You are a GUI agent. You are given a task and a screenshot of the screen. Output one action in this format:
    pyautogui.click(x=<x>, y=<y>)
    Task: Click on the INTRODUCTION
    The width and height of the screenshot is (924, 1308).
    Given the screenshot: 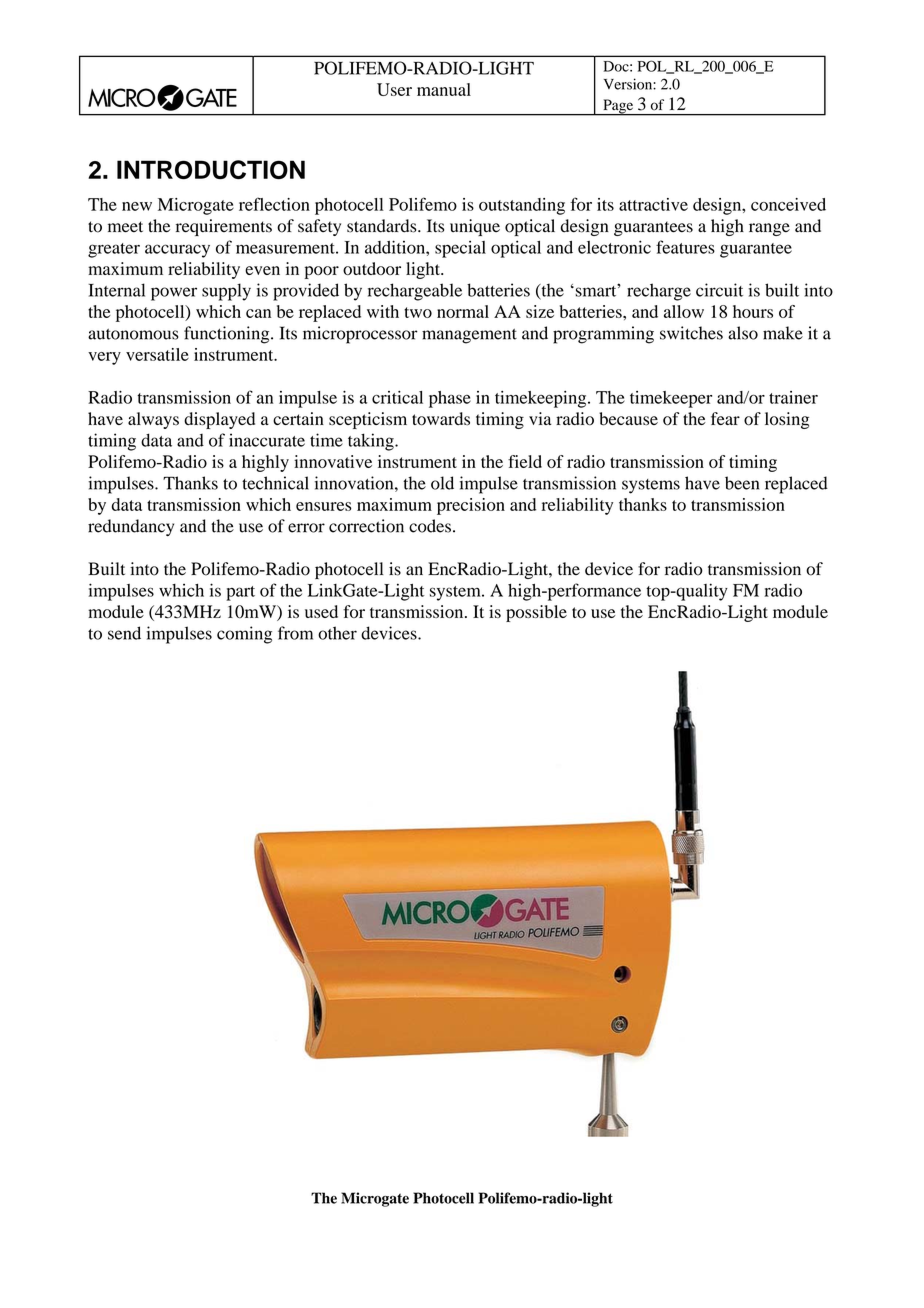 What is the action you would take?
    pyautogui.click(x=211, y=169)
